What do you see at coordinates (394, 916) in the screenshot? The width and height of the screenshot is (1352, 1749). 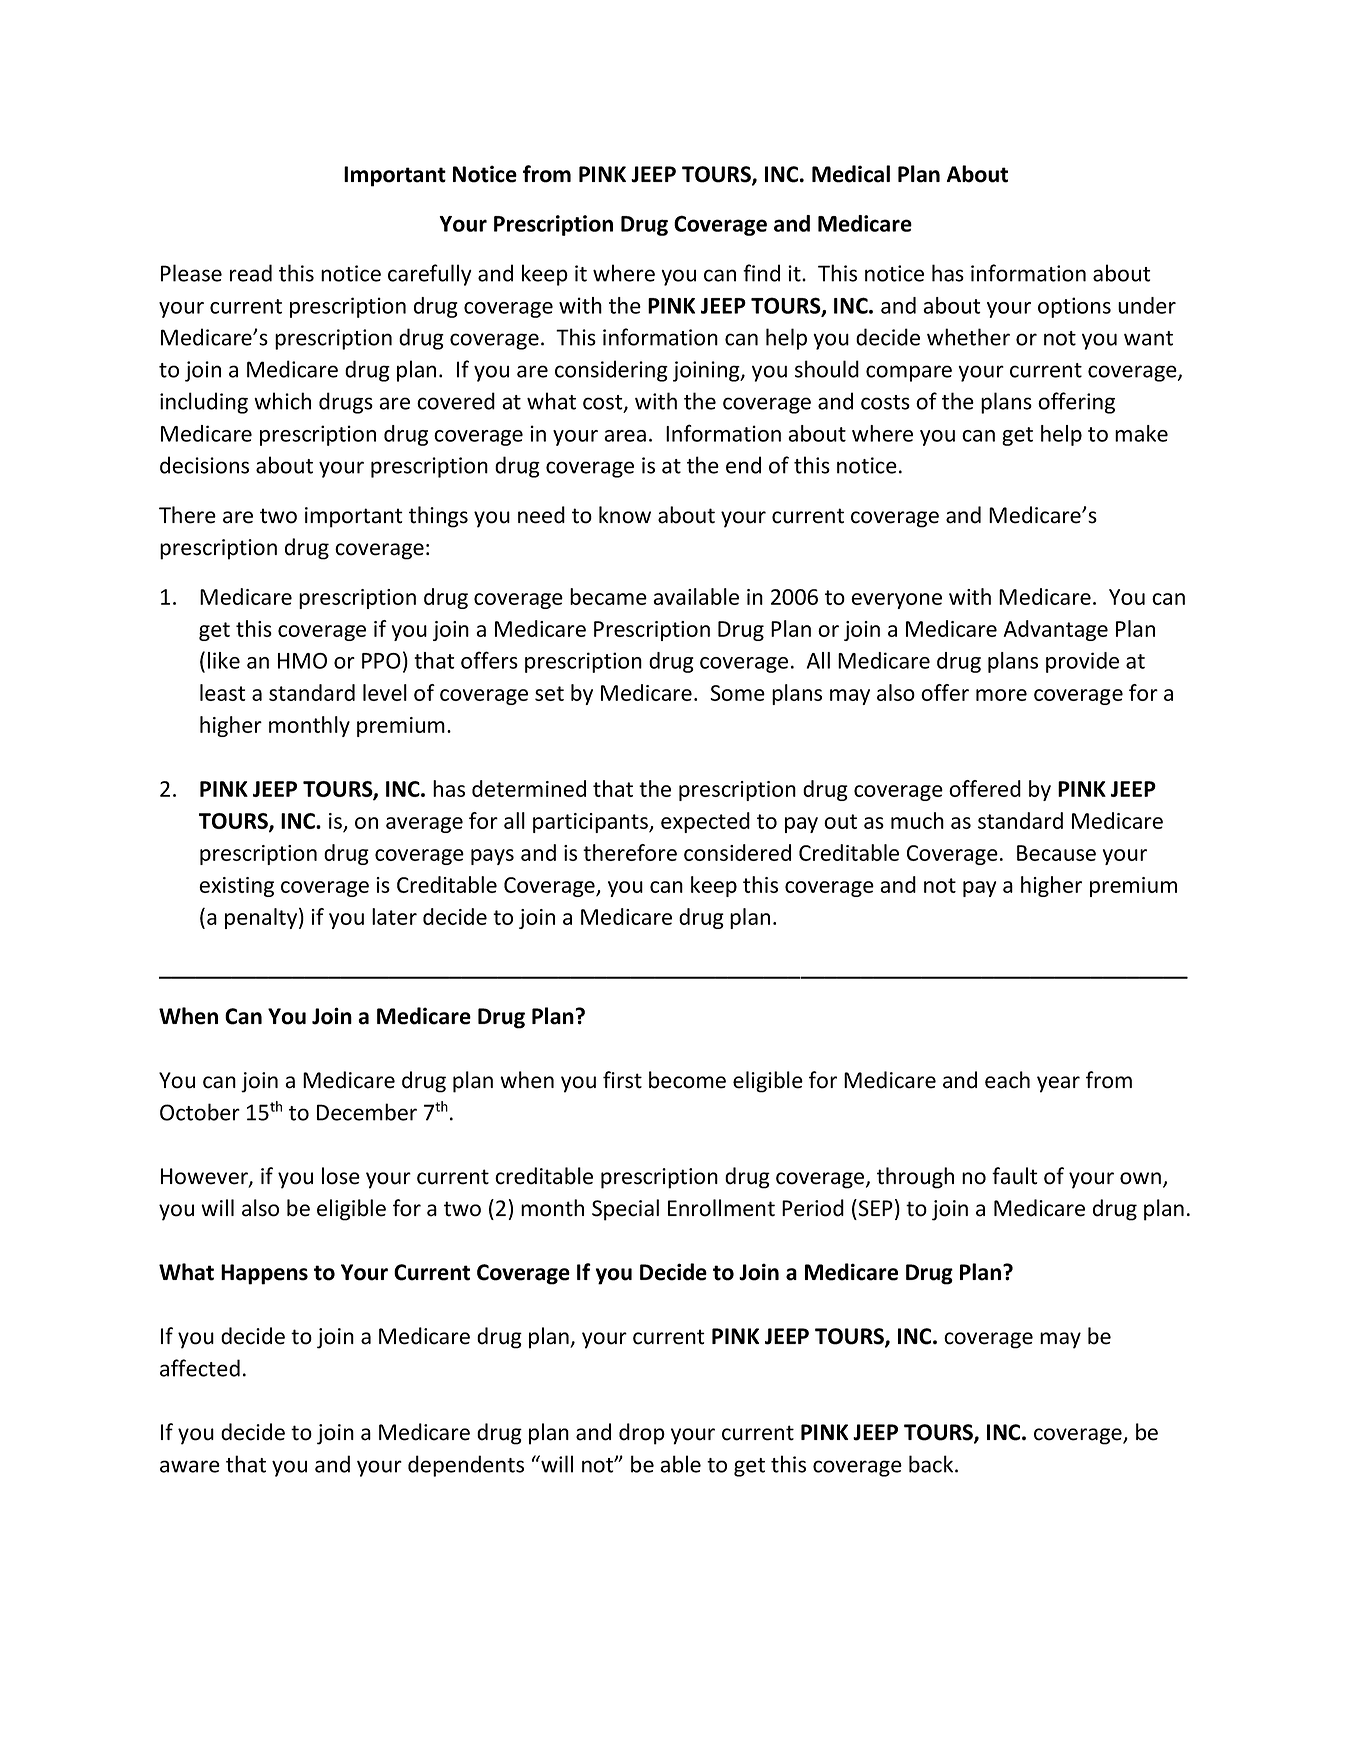 I see `later` at bounding box center [394, 916].
